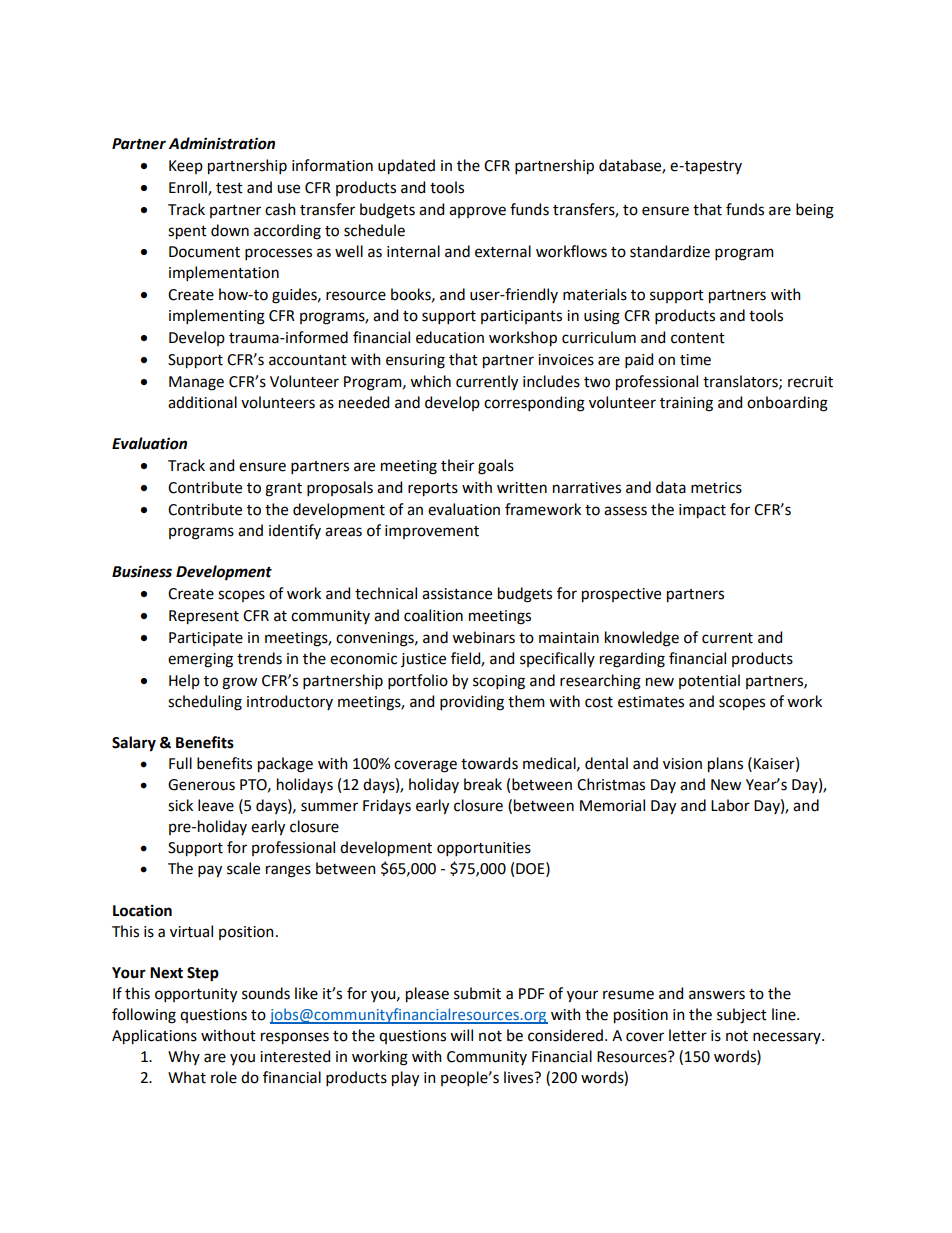 Image resolution: width=952 pixels, height=1233 pixels. What do you see at coordinates (180, 763) in the document?
I see `Full` at bounding box center [180, 763].
